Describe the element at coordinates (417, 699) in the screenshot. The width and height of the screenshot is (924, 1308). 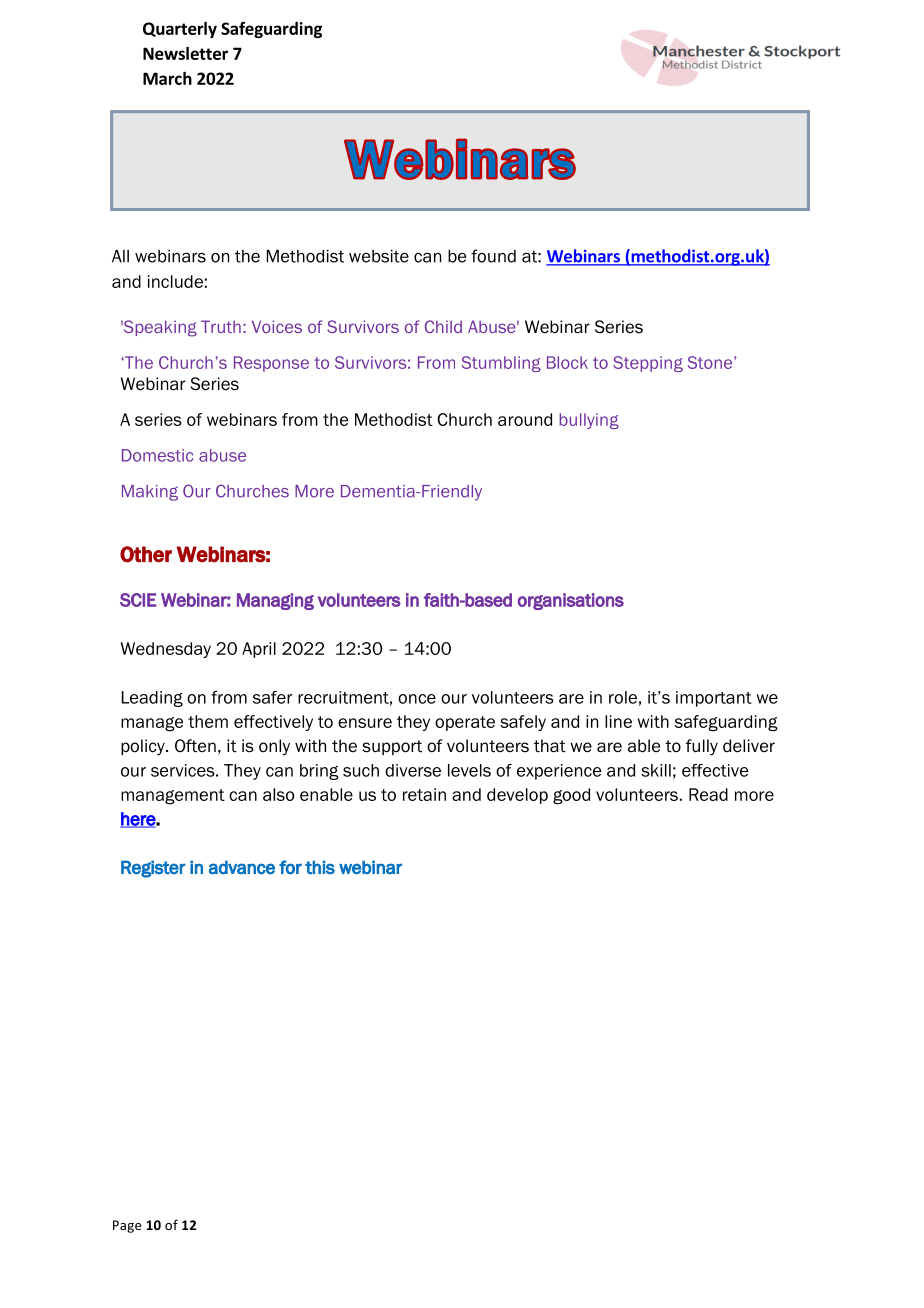
I see `once` at that location.
